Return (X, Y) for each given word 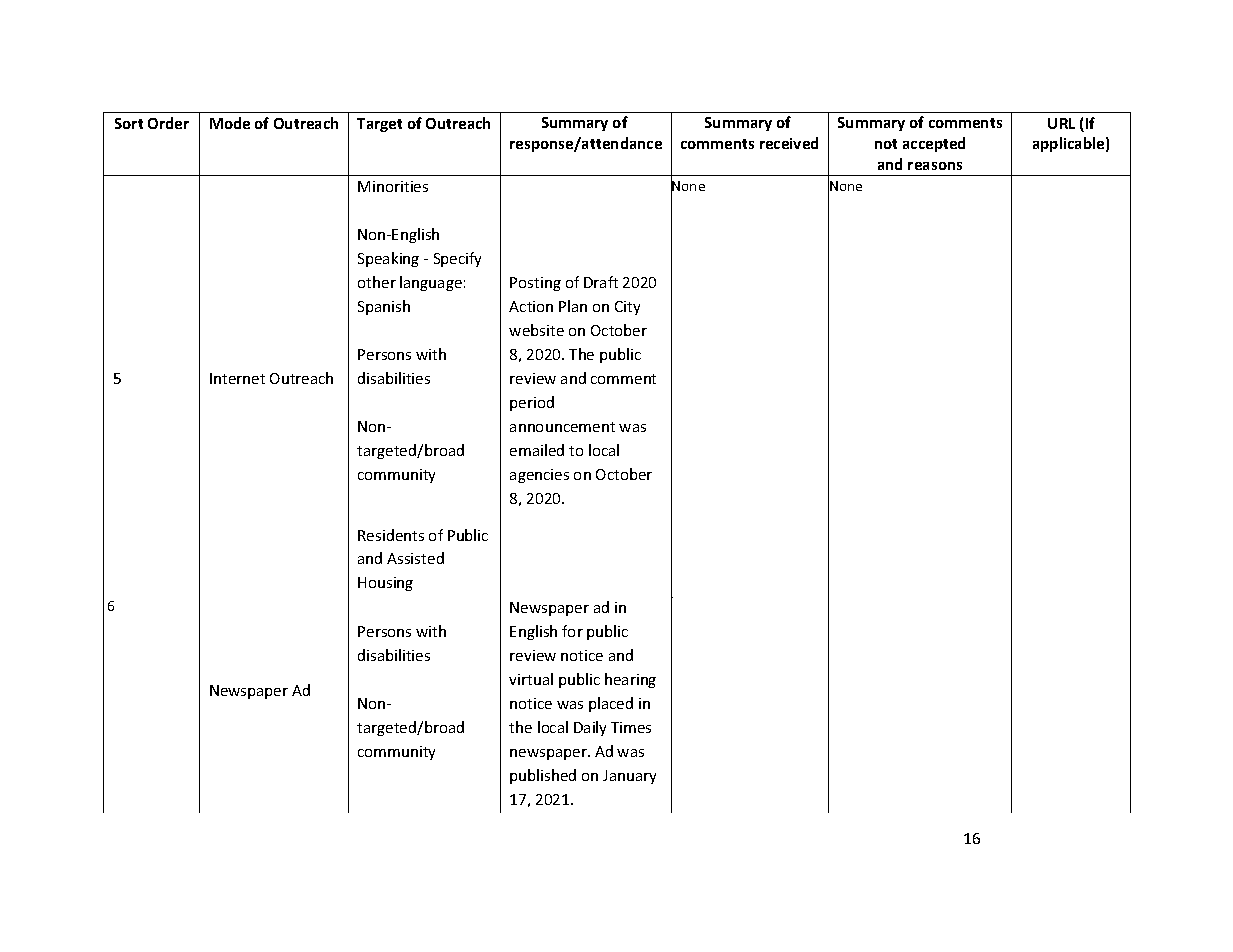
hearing (630, 680)
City (627, 308)
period (532, 403)
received (789, 143)
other (377, 282)
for (572, 631)
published (543, 776)
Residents (391, 535)
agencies (539, 476)
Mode (230, 123)
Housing (385, 584)
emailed (537, 450)
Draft (601, 282)
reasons (935, 166)
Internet (237, 378)
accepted (934, 144)
